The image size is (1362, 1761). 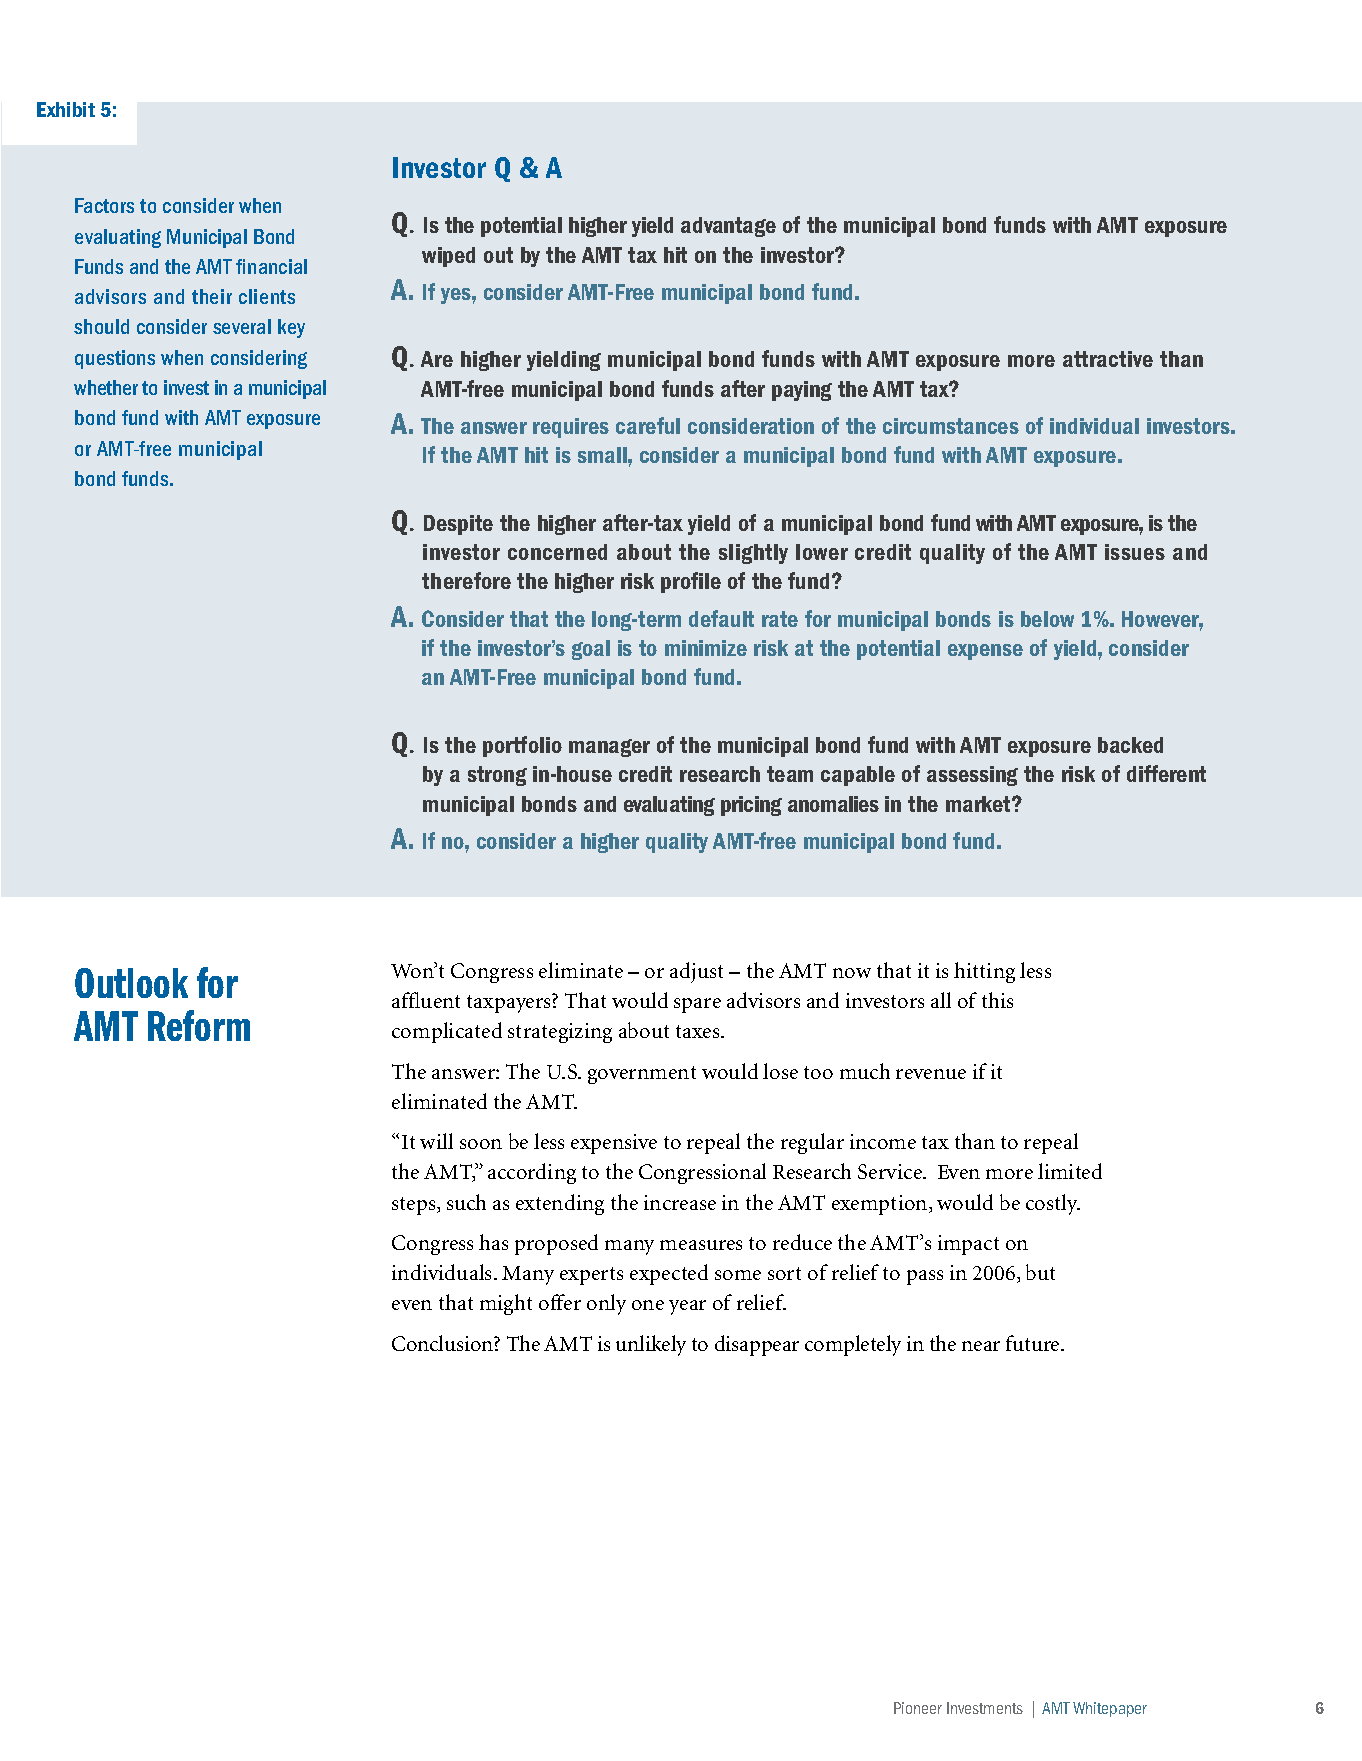 I want to click on goal, so click(x=591, y=650).
